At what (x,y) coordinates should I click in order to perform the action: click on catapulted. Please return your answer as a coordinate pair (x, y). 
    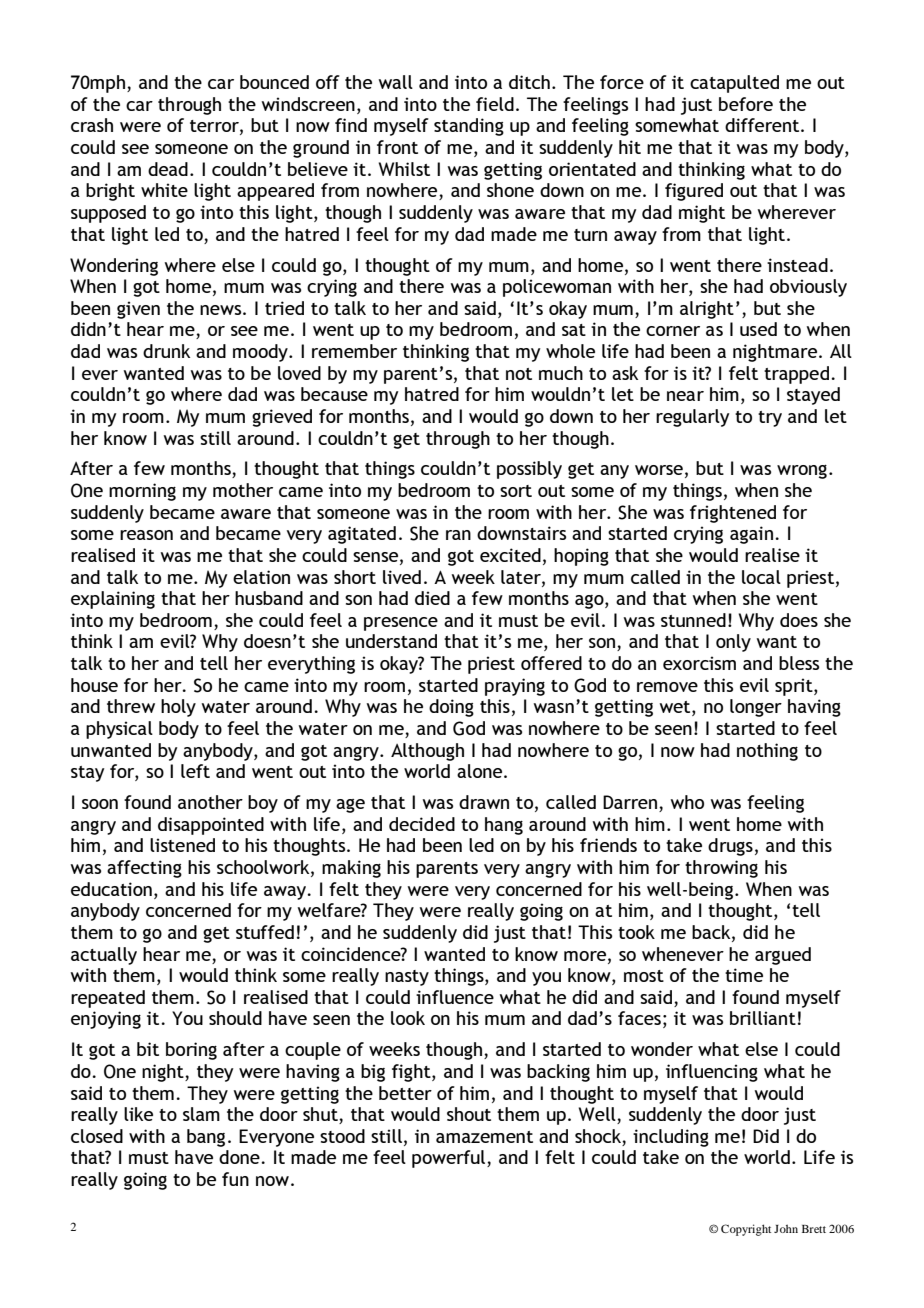
    Looking at the image, I should click on (734, 84).
